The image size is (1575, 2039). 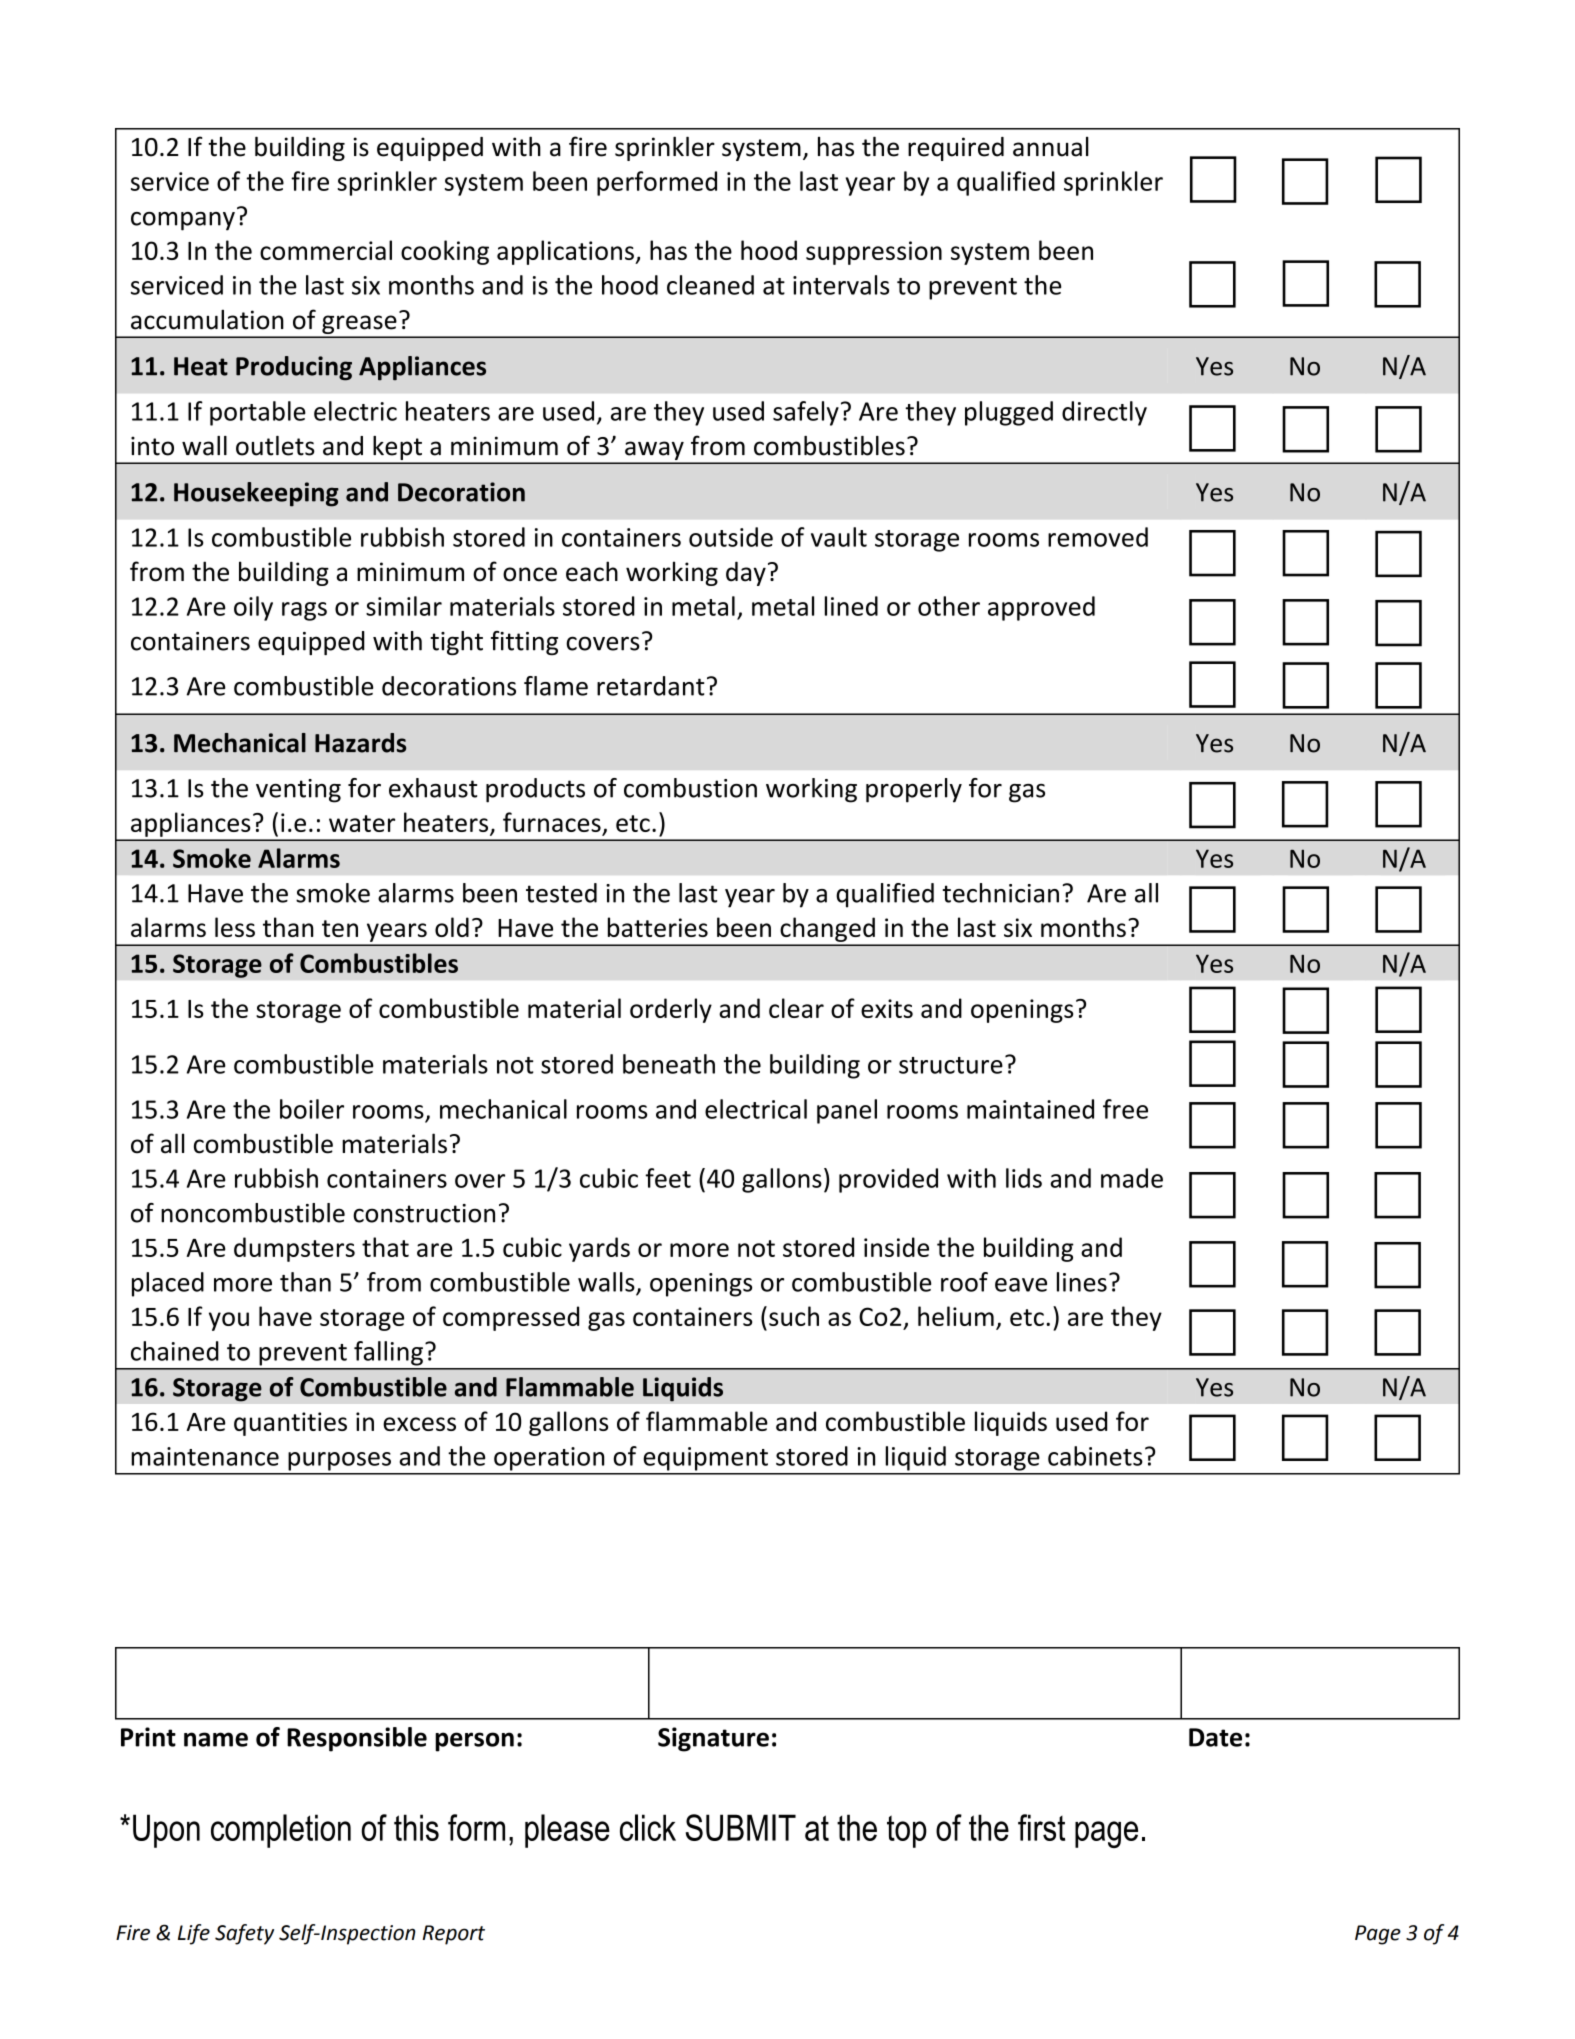 What do you see at coordinates (244, 1934) in the image?
I see `Safety` at bounding box center [244, 1934].
